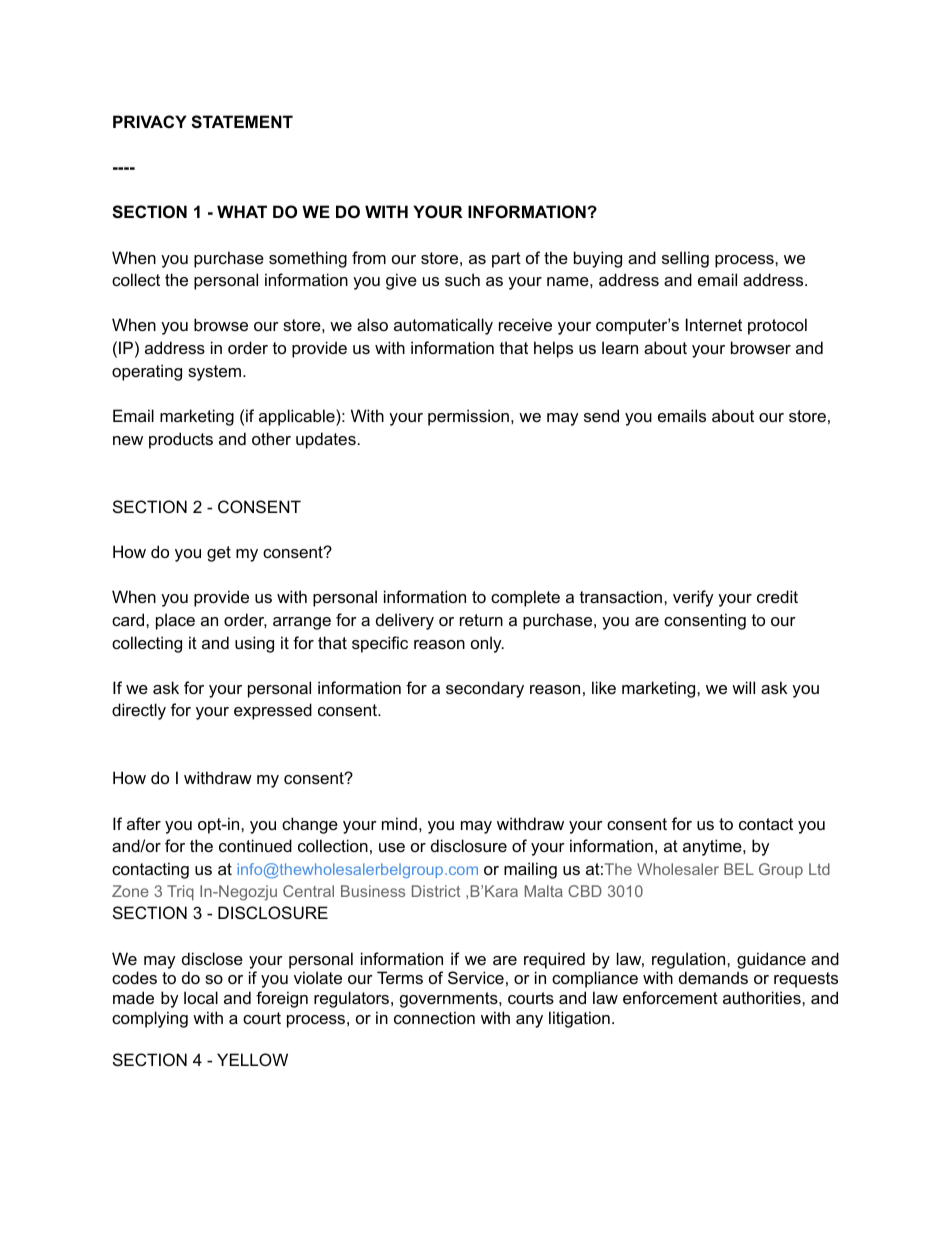 The height and width of the screenshot is (1233, 952). Describe the element at coordinates (399, 823) in the screenshot. I see `mind` at that location.
